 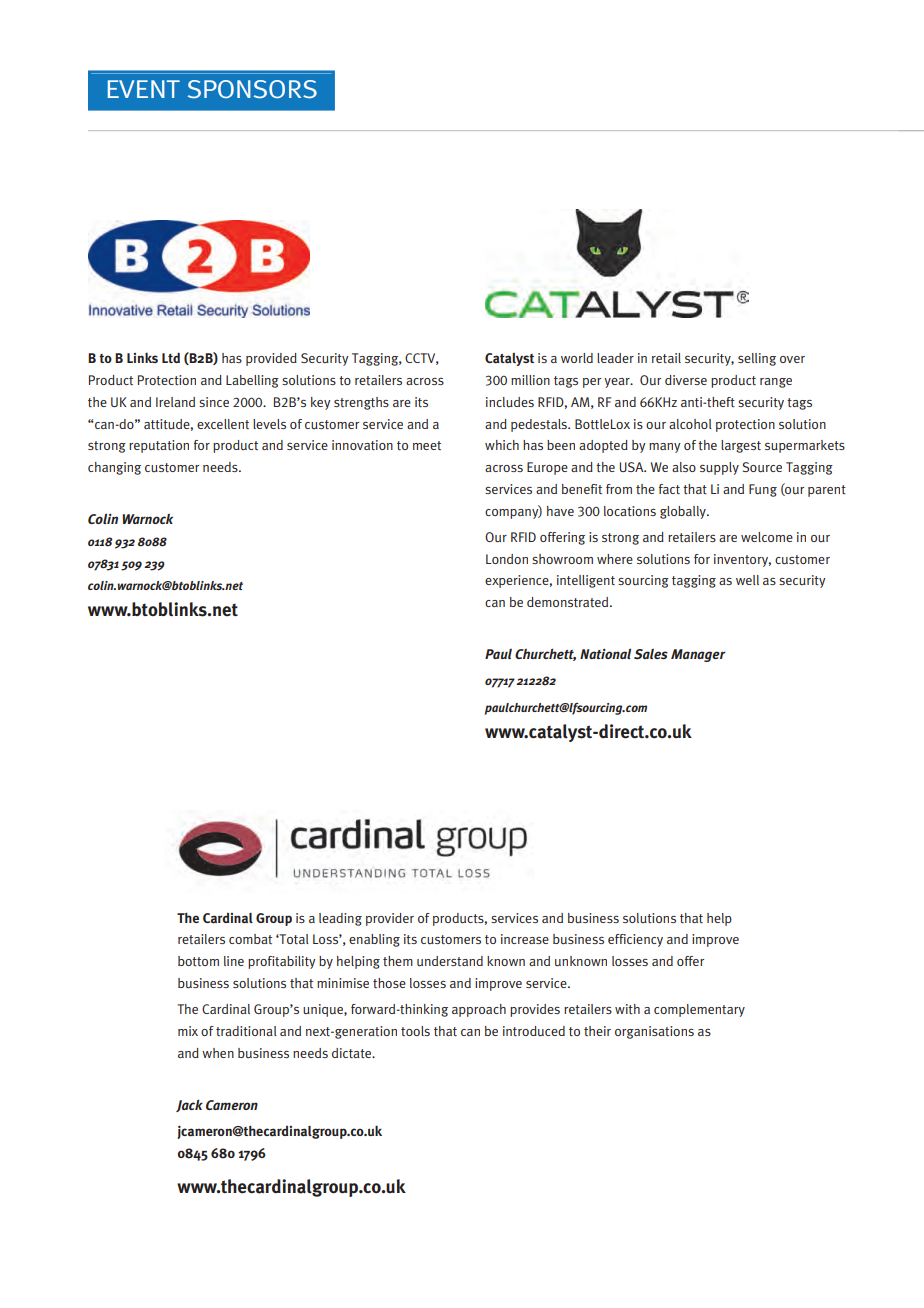 What do you see at coordinates (699, 1010) in the screenshot?
I see `complementary` at bounding box center [699, 1010].
